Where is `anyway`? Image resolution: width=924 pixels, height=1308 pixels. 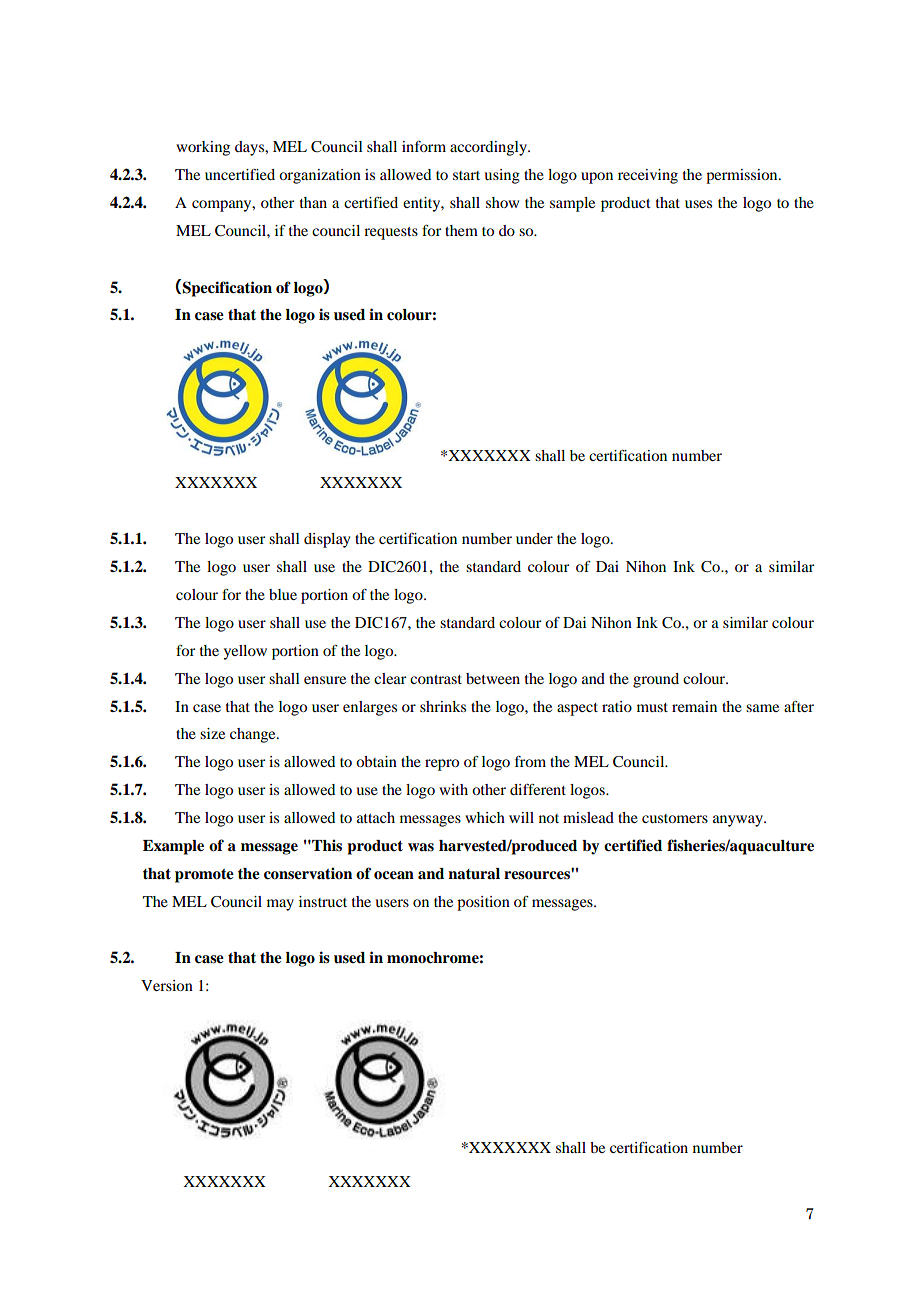
anyway is located at coordinates (739, 821).
